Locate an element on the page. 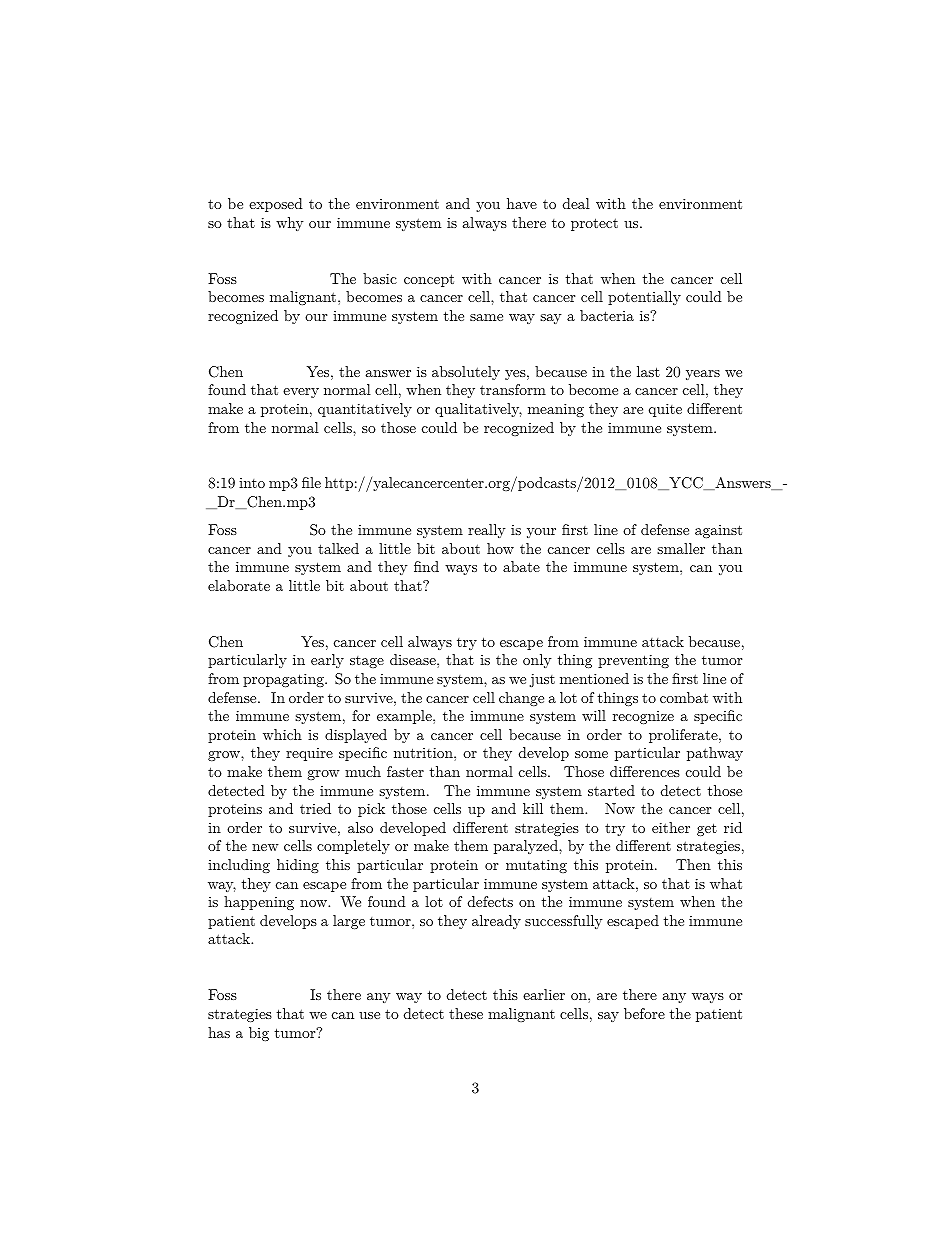  why is located at coordinates (289, 224).
